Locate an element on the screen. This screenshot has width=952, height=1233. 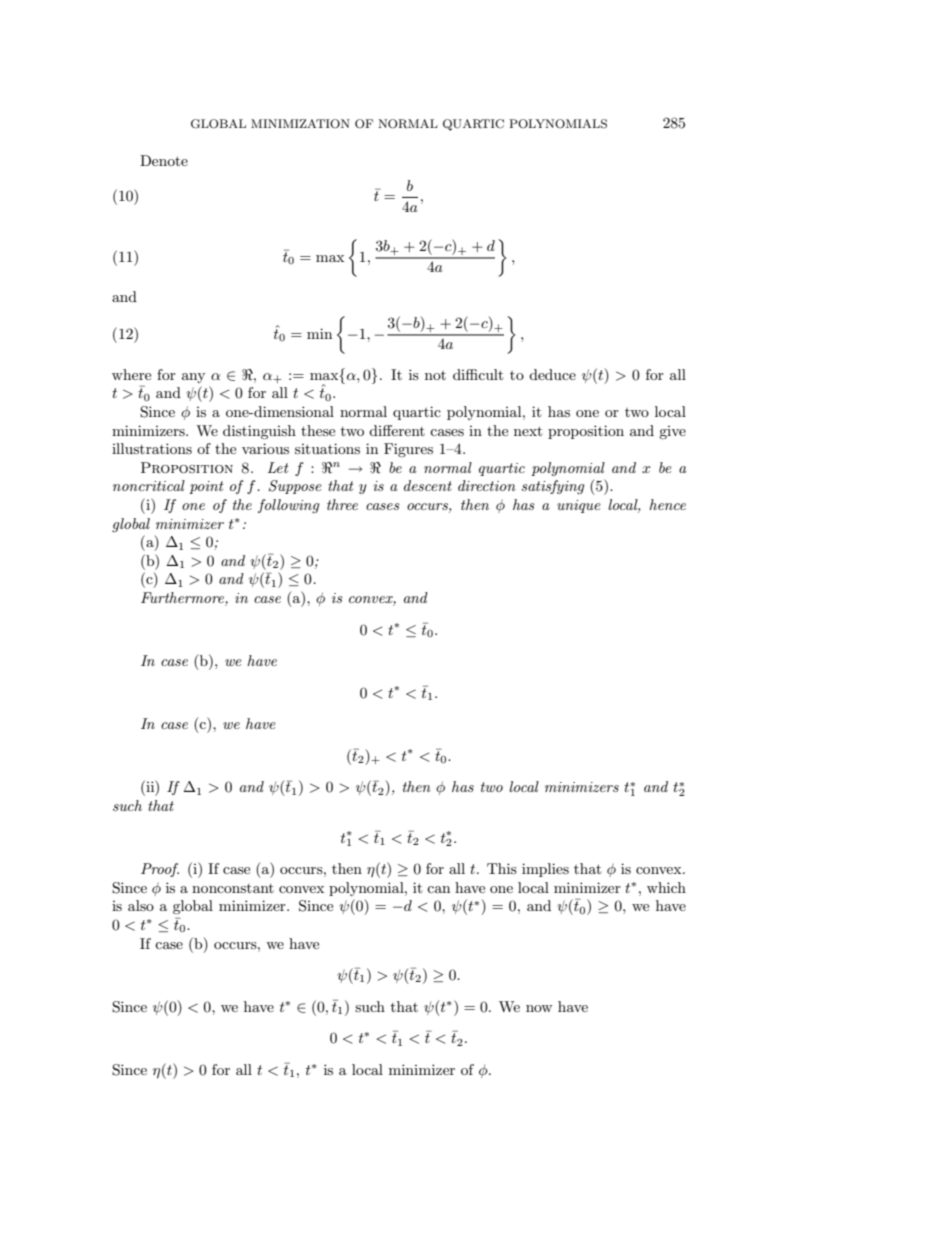
any is located at coordinates (193, 378).
